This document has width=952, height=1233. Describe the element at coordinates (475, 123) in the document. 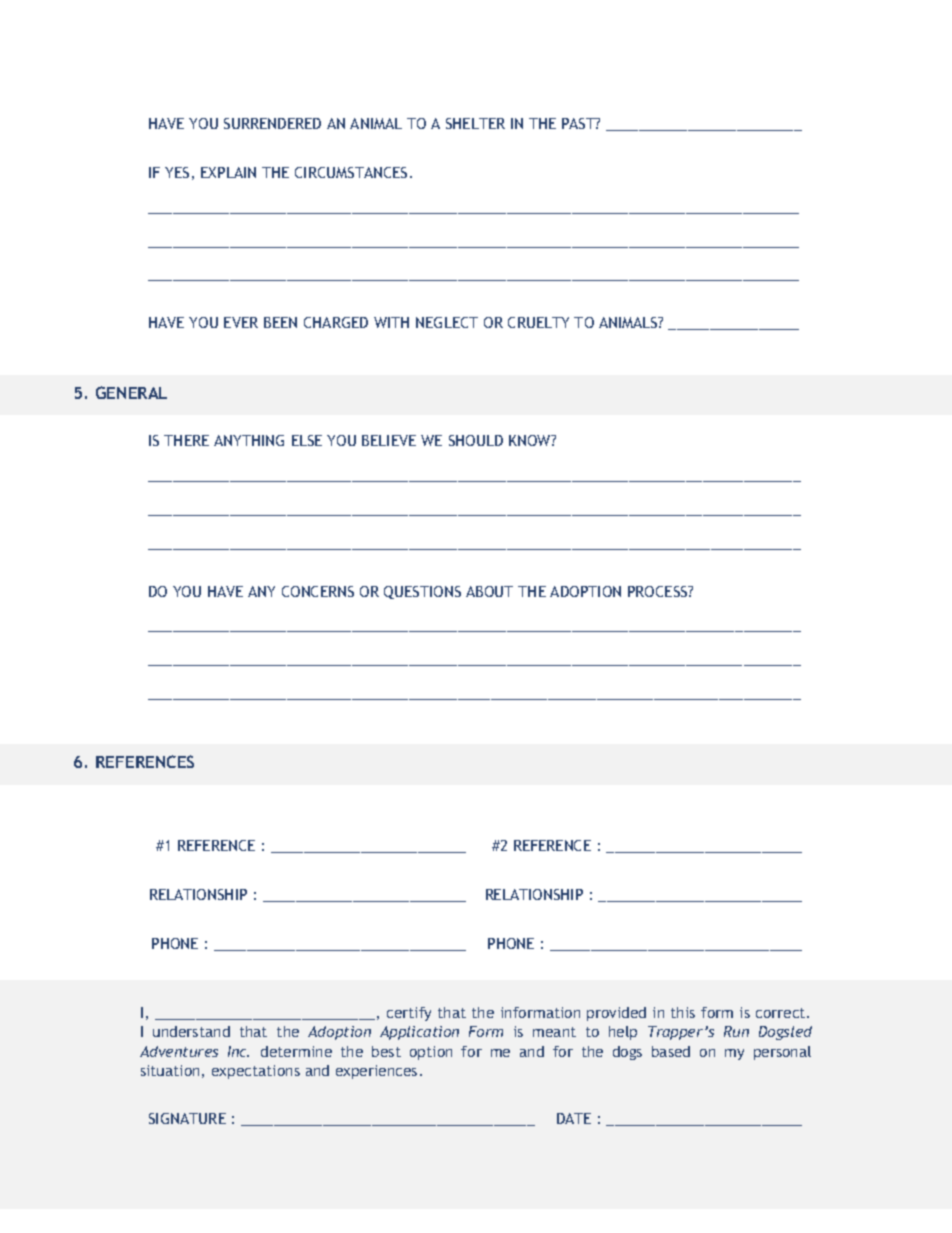

I see `SHELTER` at that location.
